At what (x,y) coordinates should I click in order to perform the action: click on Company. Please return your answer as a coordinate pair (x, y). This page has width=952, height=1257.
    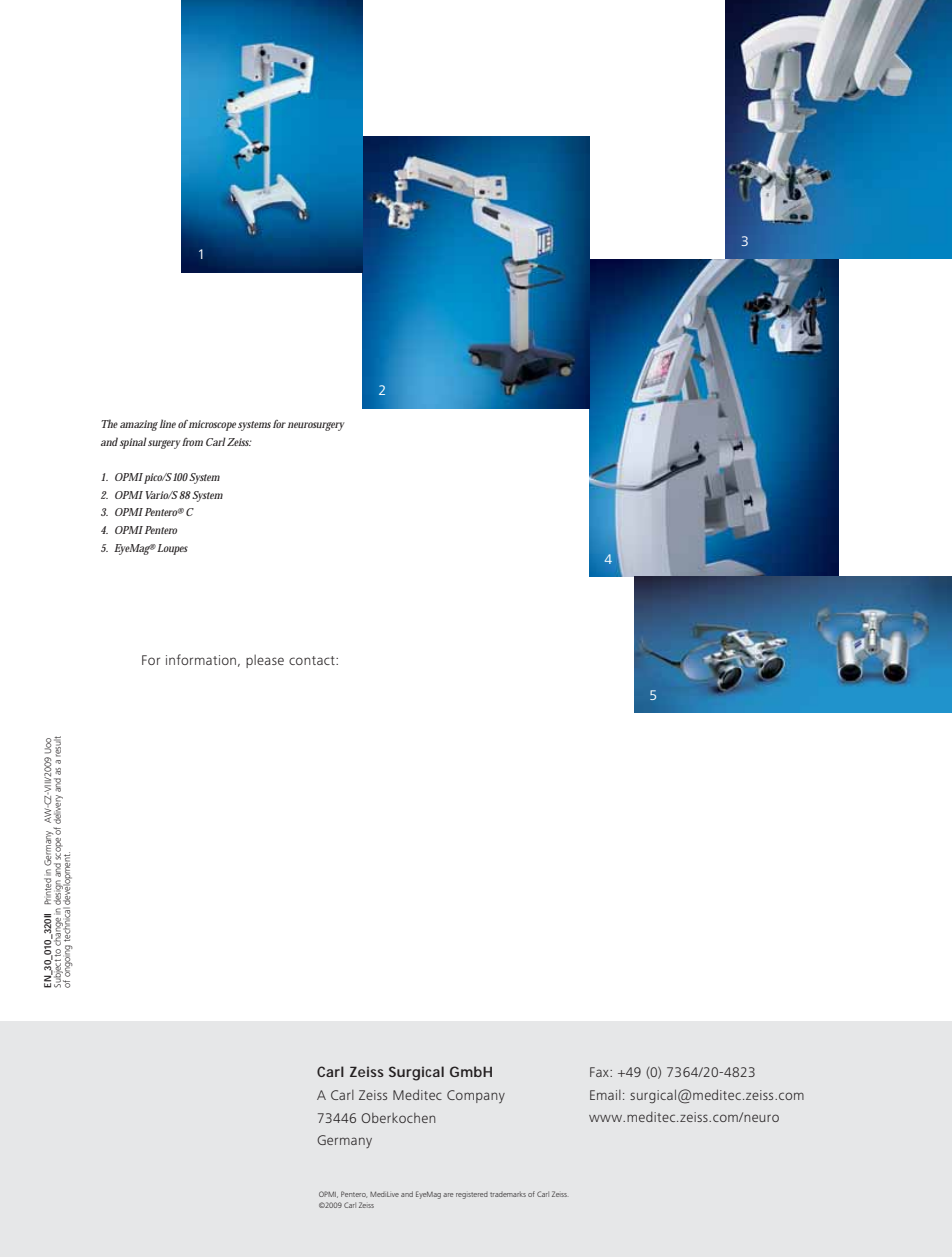
    Looking at the image, I should click on (476, 1096).
